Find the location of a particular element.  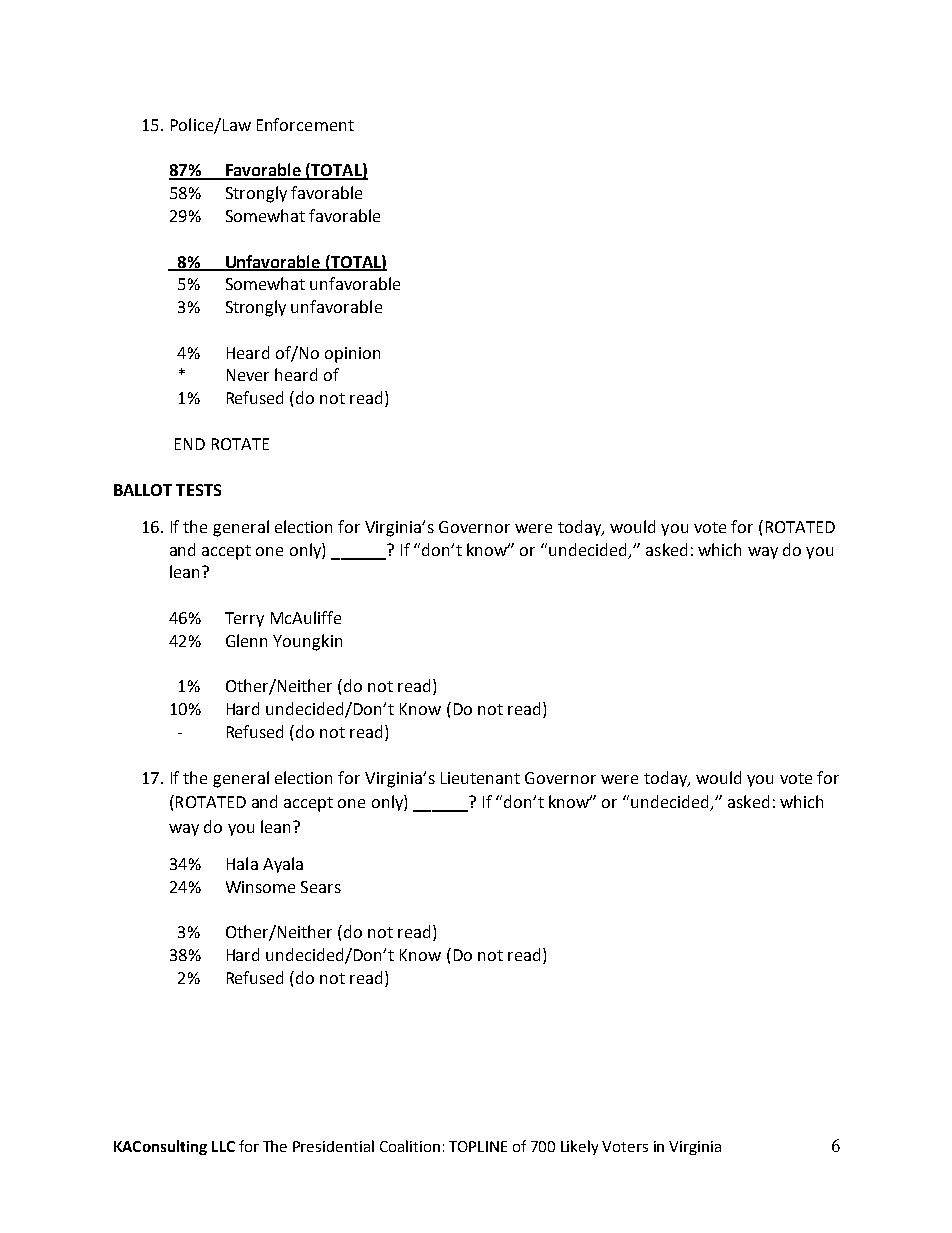

Likely is located at coordinates (579, 1147).
